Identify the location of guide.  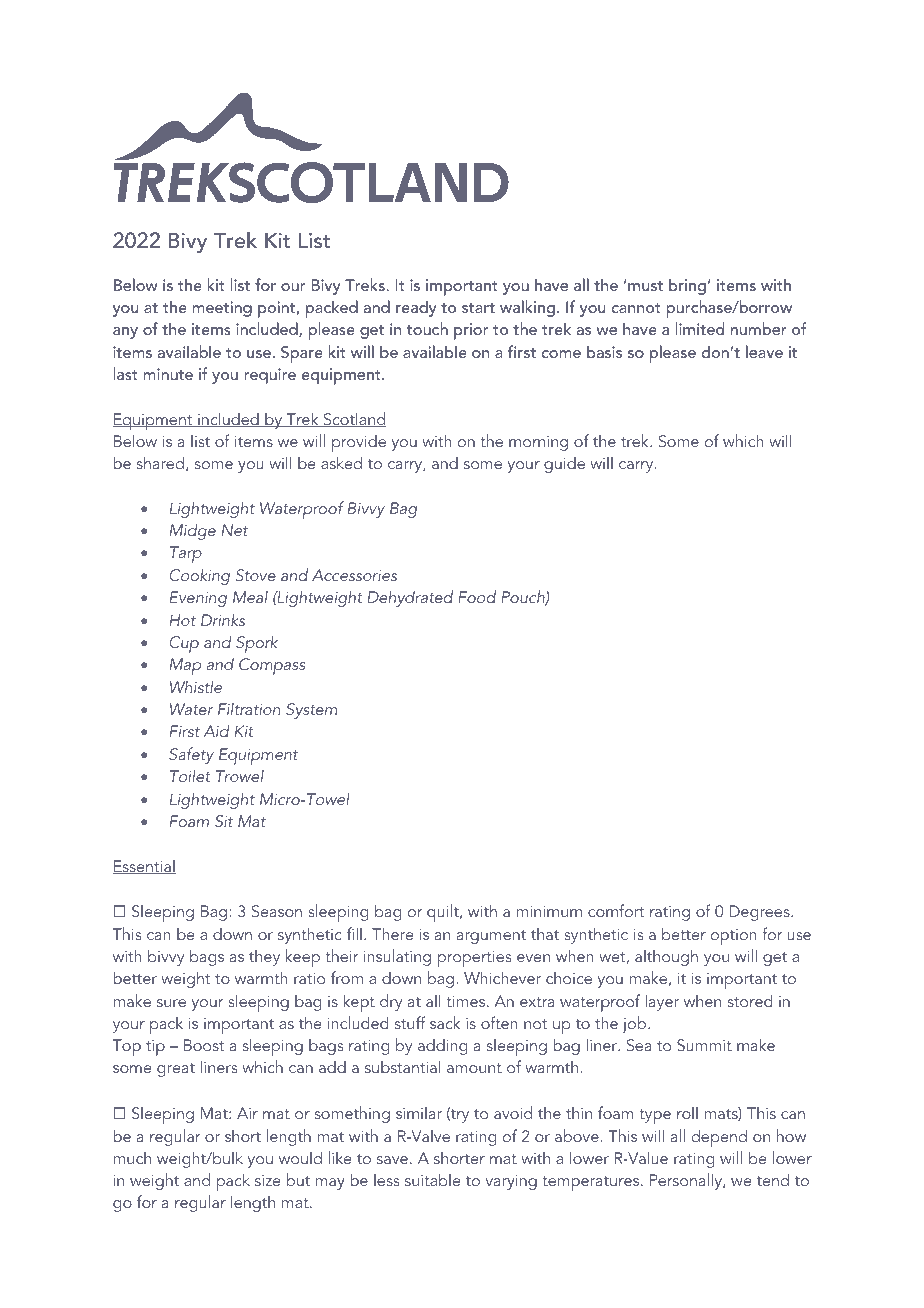
(564, 465).
